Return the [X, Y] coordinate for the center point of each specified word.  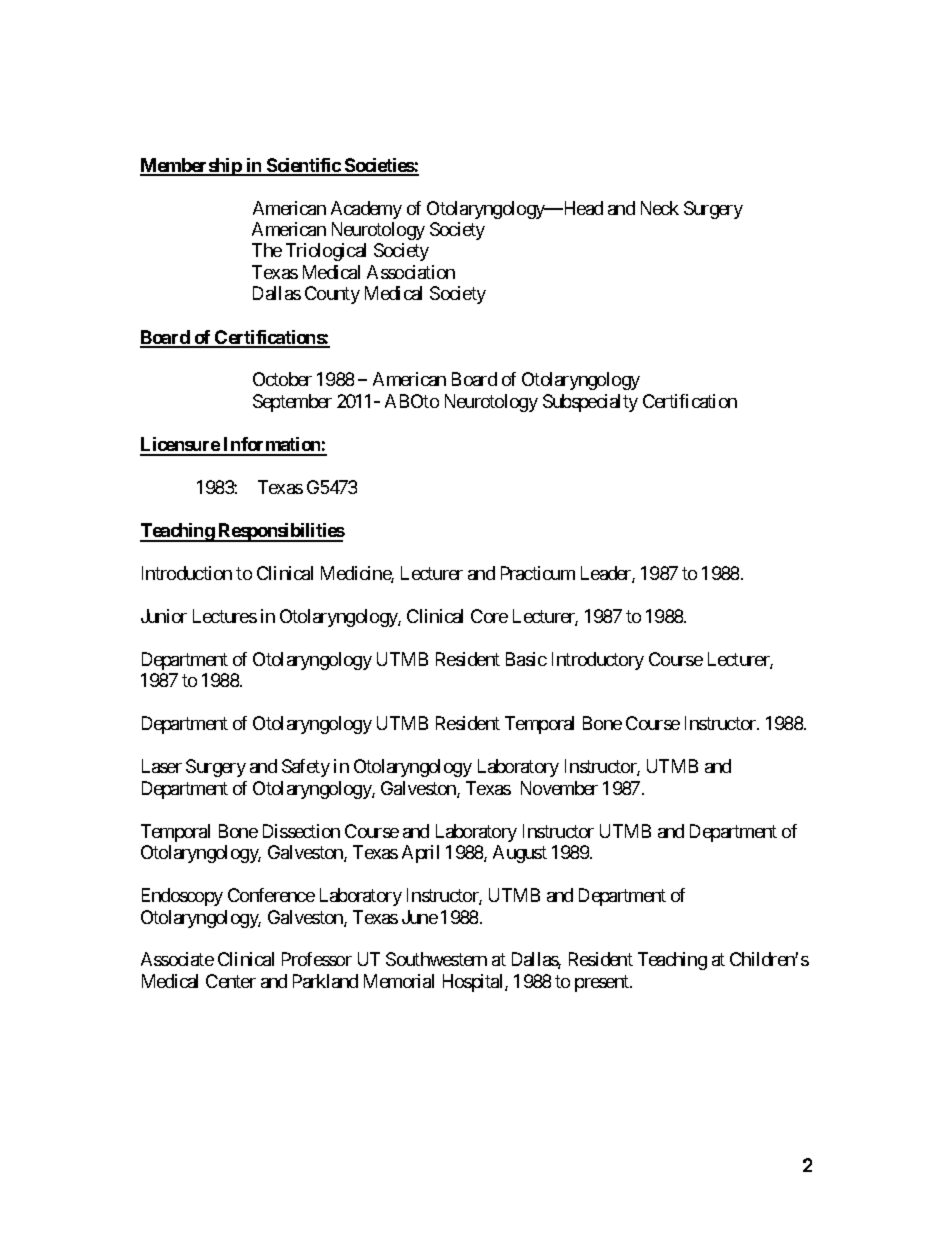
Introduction [187, 573]
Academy [366, 210]
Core [489, 616]
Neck [660, 208]
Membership [191, 167]
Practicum [538, 573]
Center [231, 981]
